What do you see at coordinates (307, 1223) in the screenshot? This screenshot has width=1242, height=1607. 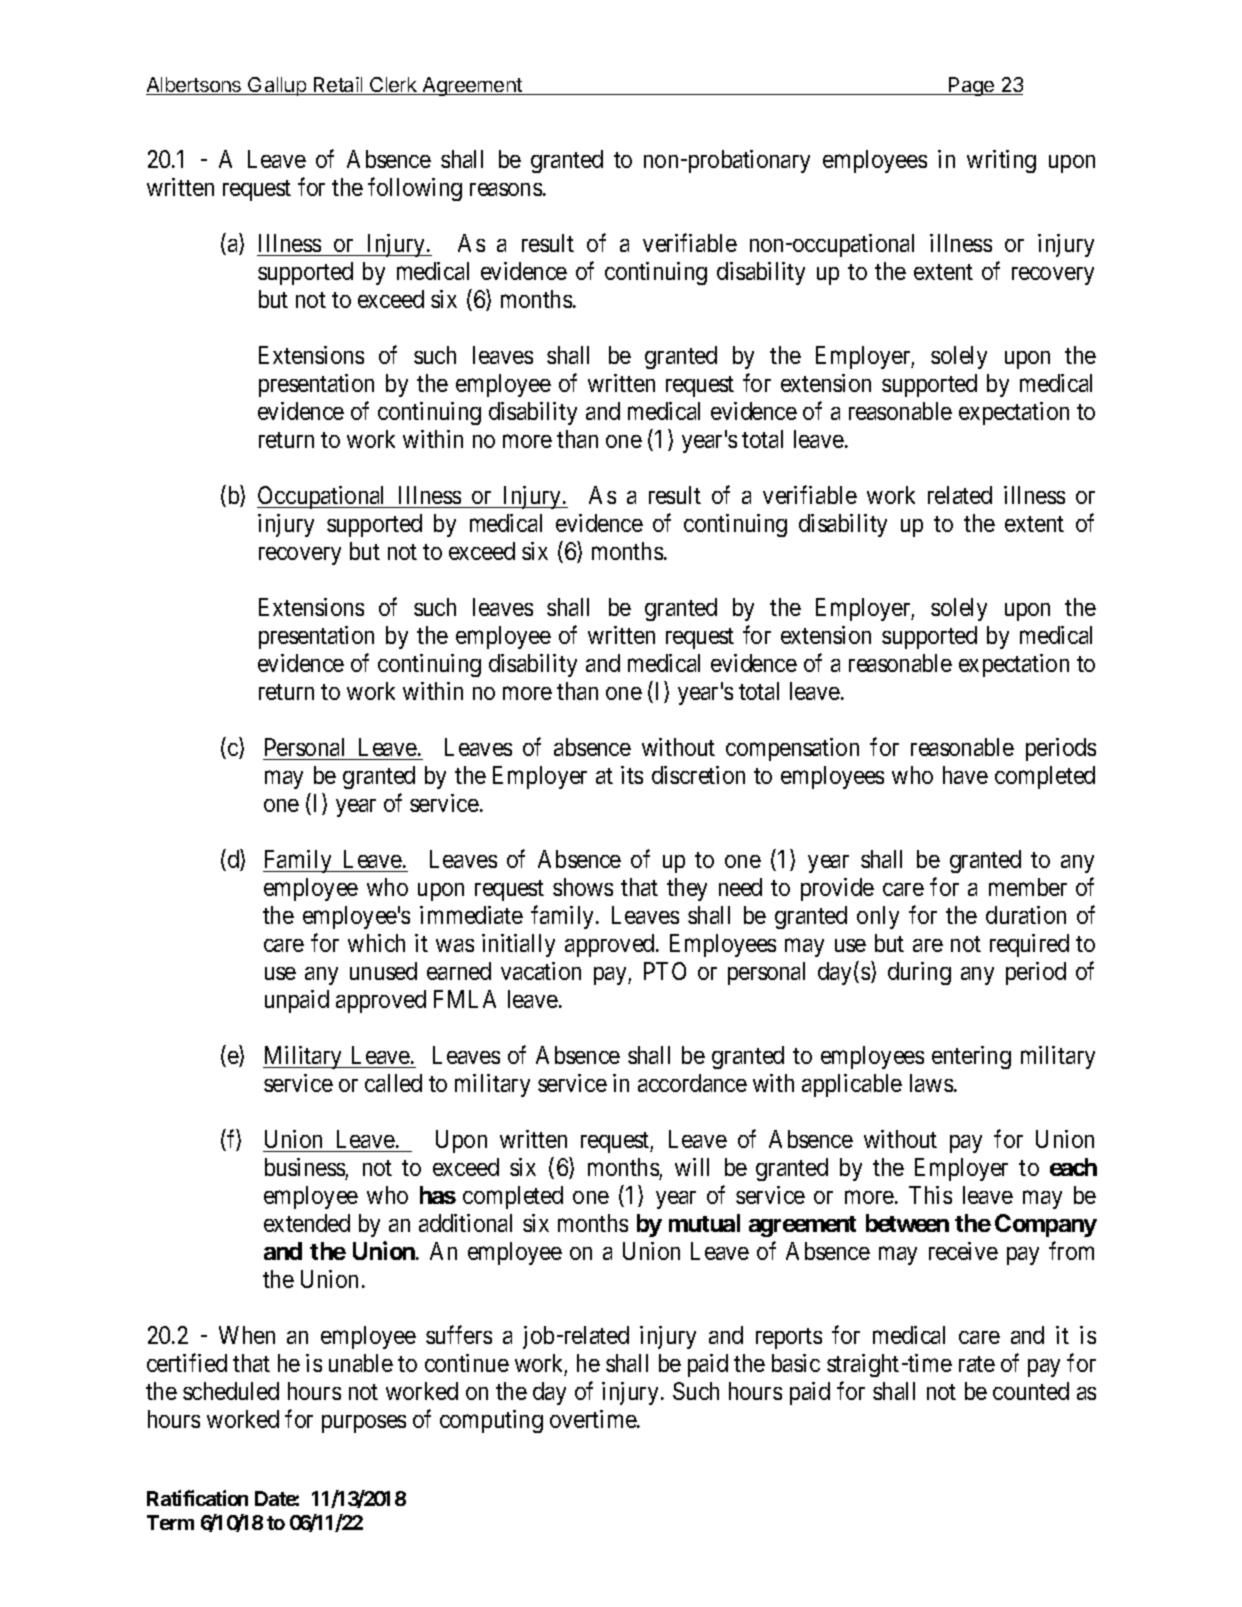 I see `extended` at bounding box center [307, 1223].
